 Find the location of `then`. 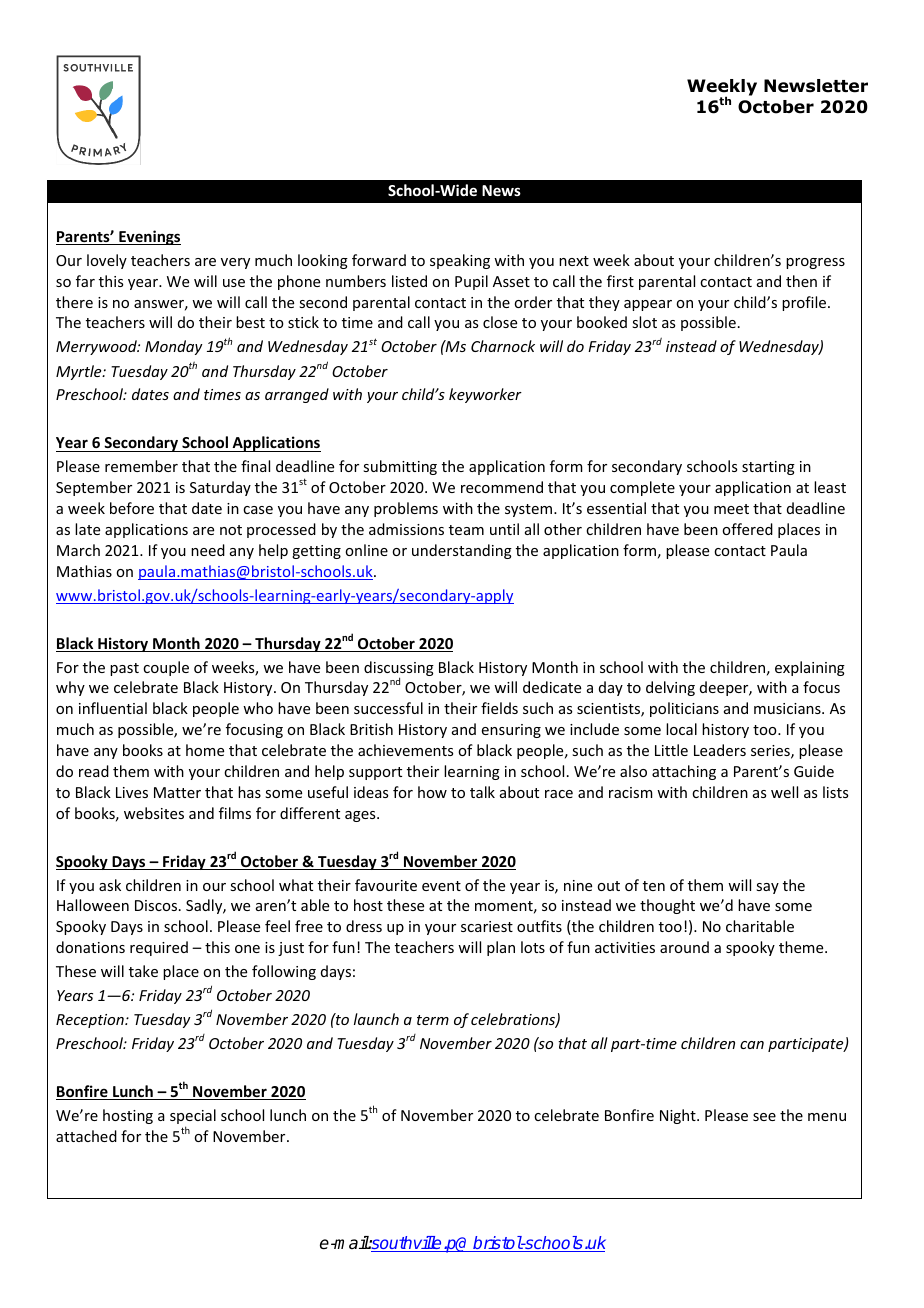

then is located at coordinates (801, 281).
